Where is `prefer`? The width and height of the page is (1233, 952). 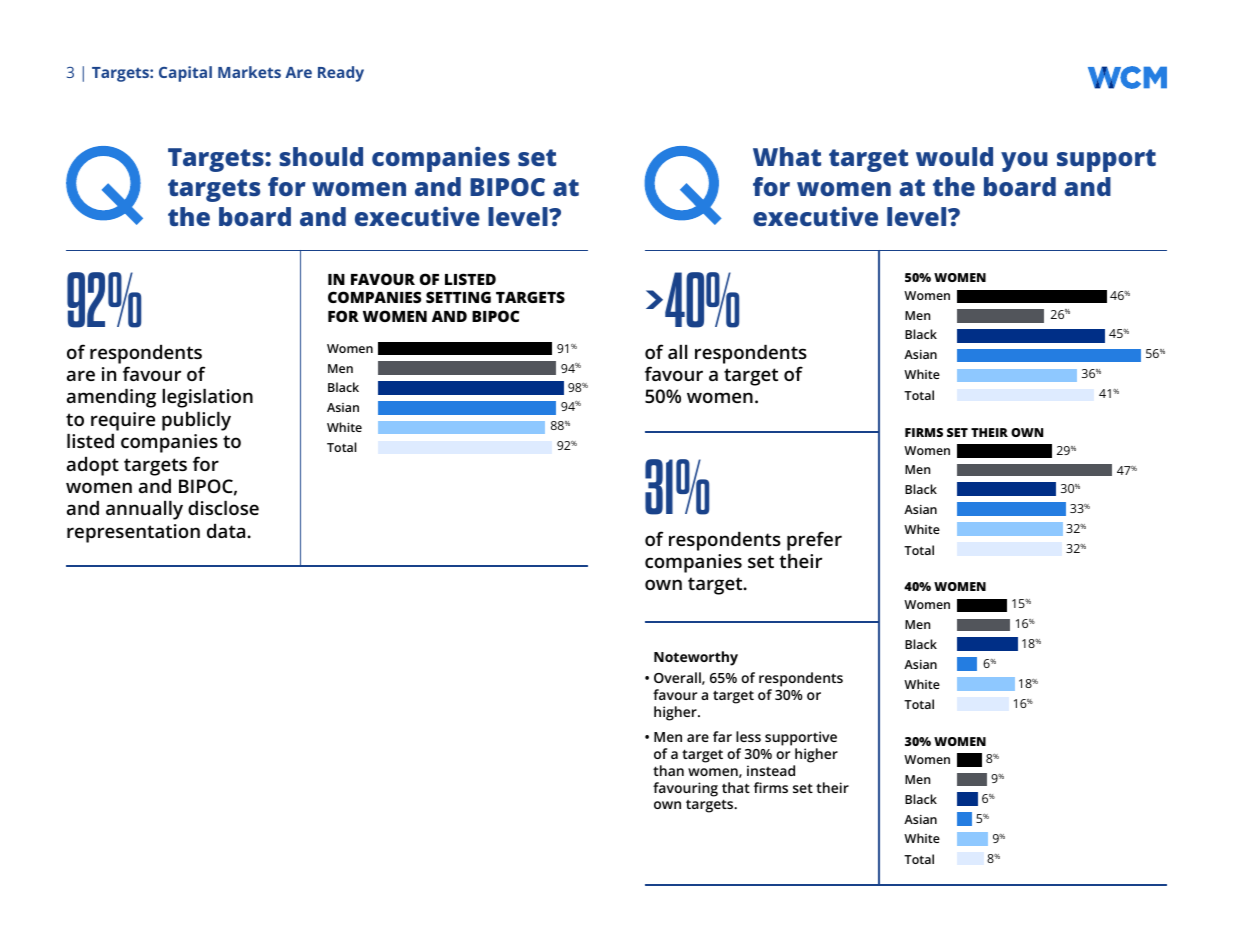 prefer is located at coordinates (814, 541).
